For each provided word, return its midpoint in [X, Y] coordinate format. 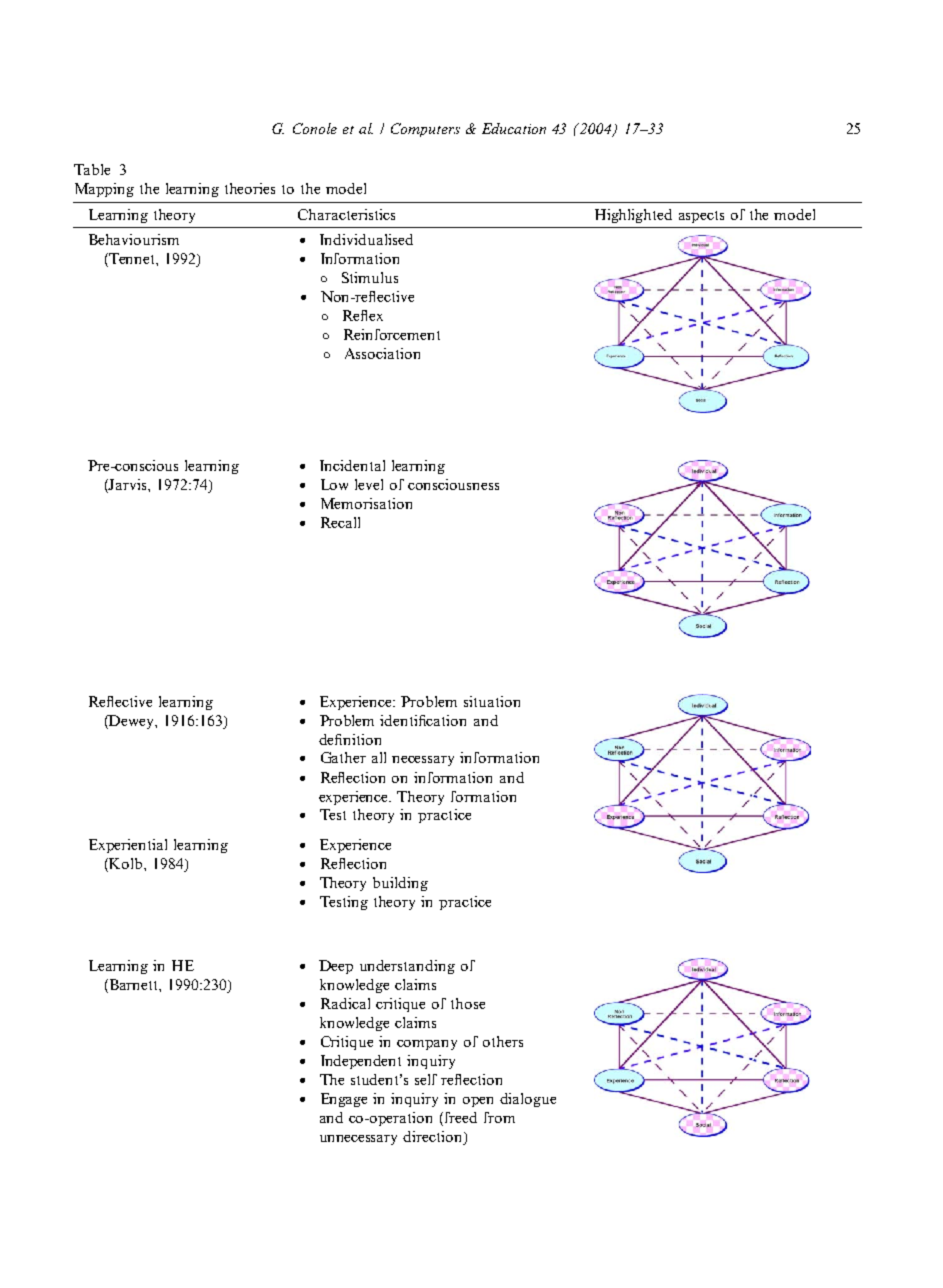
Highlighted [633, 216]
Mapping [104, 190]
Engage [344, 1100]
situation [492, 701]
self [426, 1079]
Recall [340, 522]
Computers [425, 130]
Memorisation [366, 503]
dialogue [528, 1100]
